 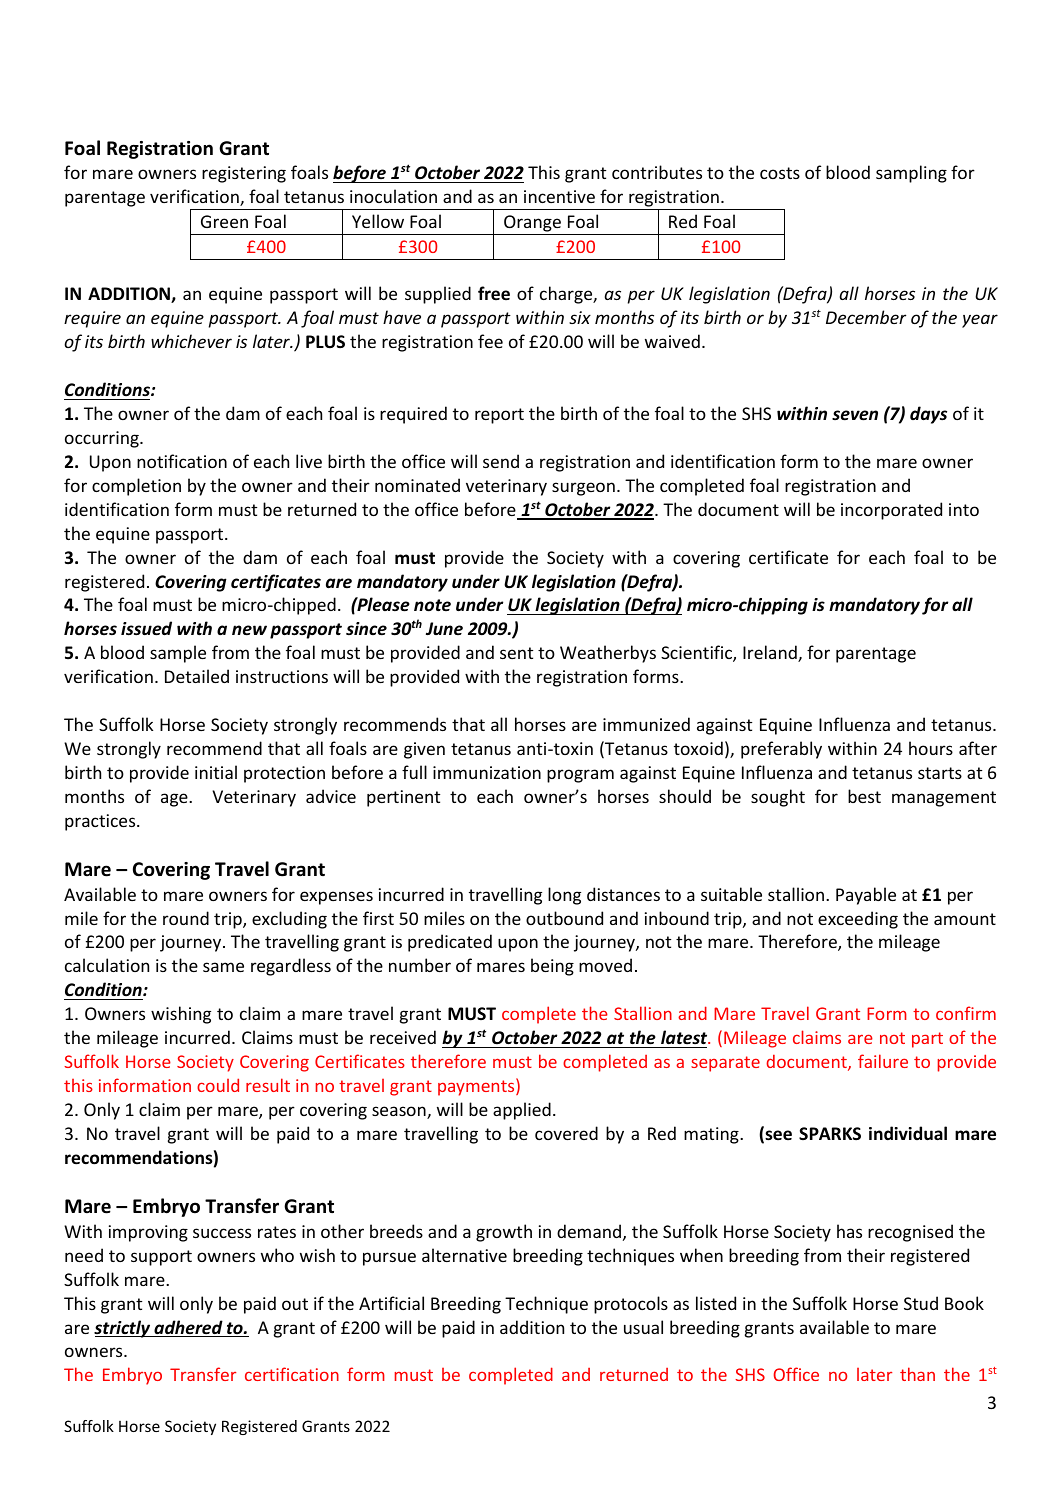 I want to click on protocols, so click(x=631, y=1305).
